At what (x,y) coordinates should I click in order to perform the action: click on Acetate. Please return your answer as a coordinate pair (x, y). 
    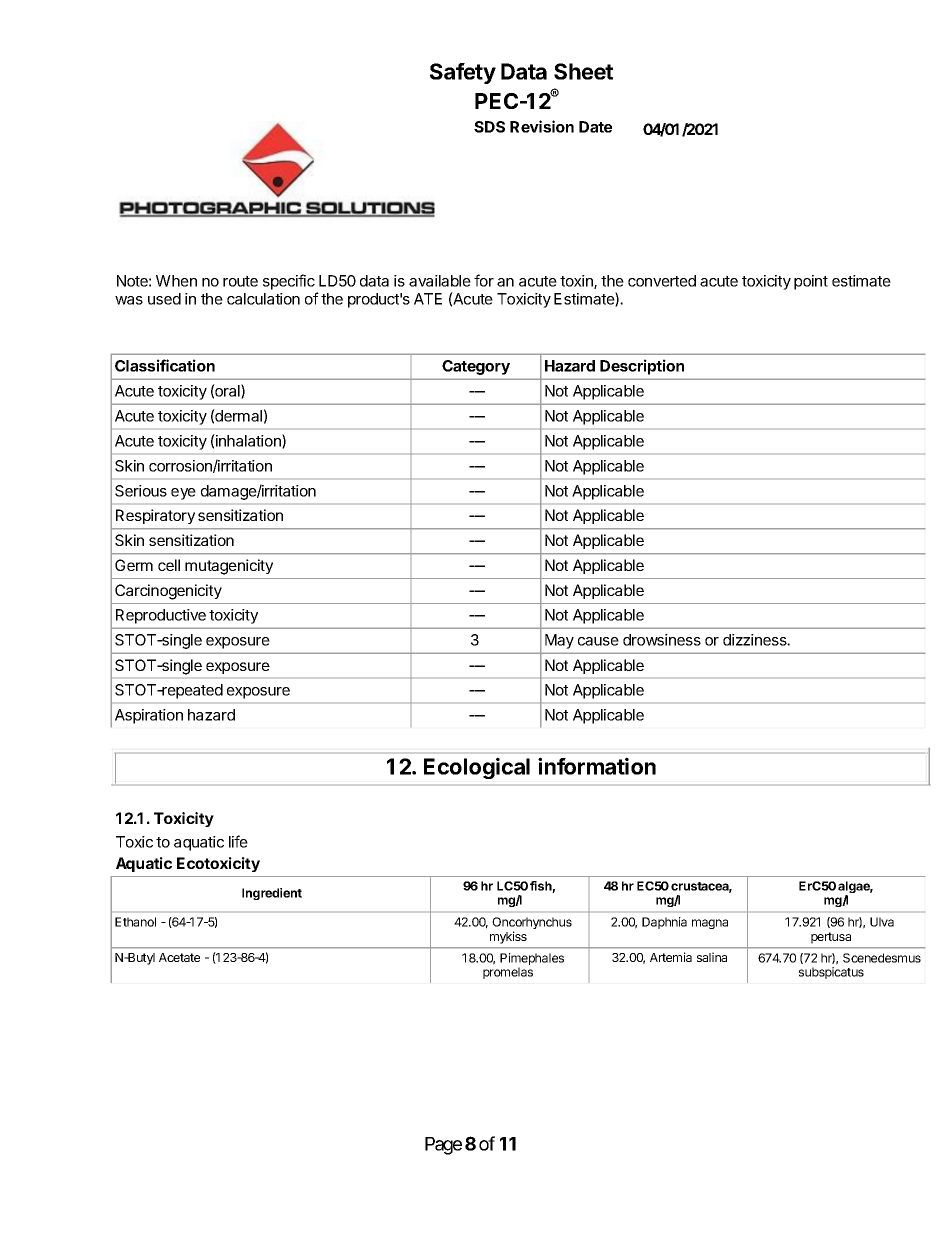
    Looking at the image, I should click on (179, 957).
